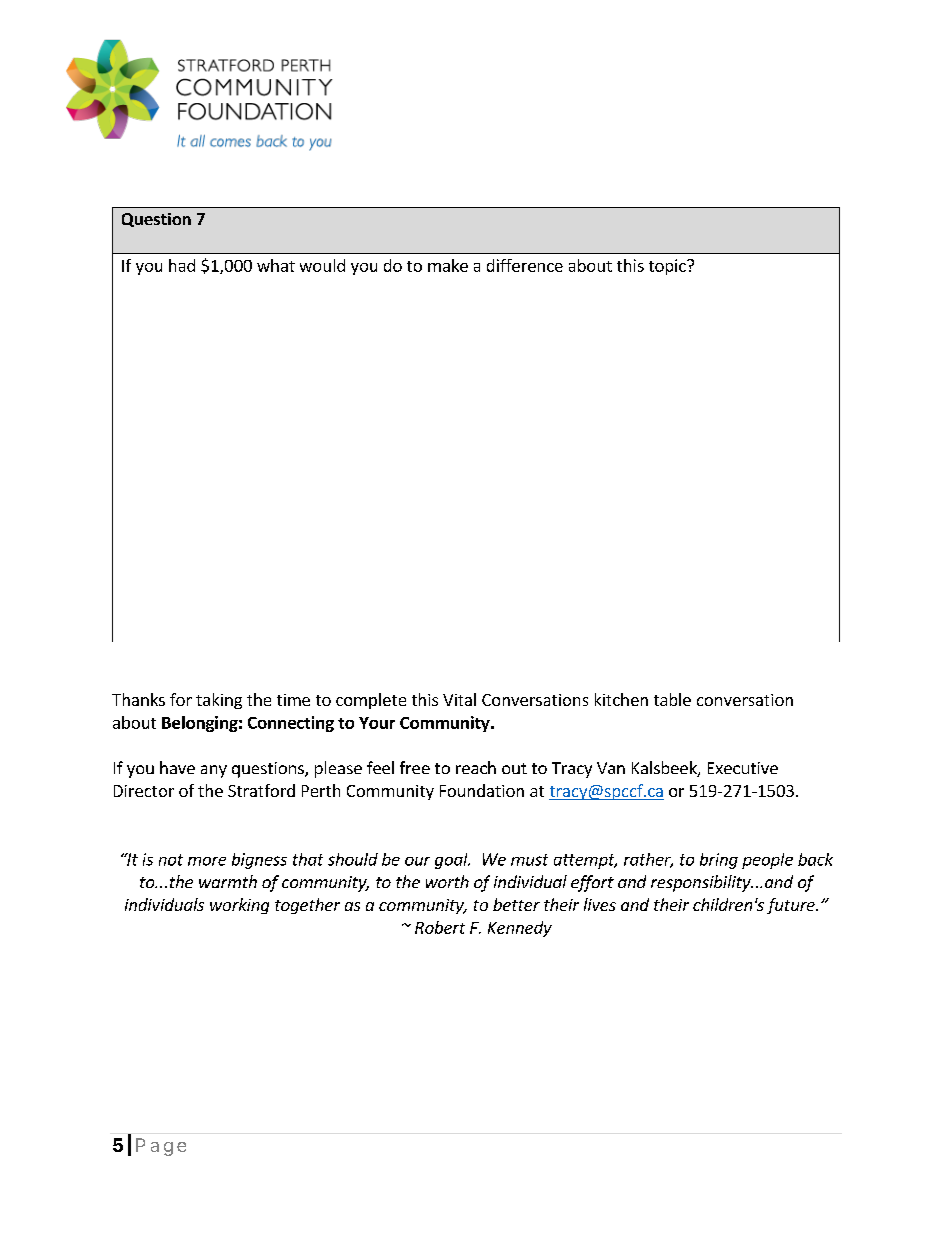 Image resolution: width=952 pixels, height=1233 pixels. Describe the element at coordinates (792, 906) in the page. I see `future` at that location.
